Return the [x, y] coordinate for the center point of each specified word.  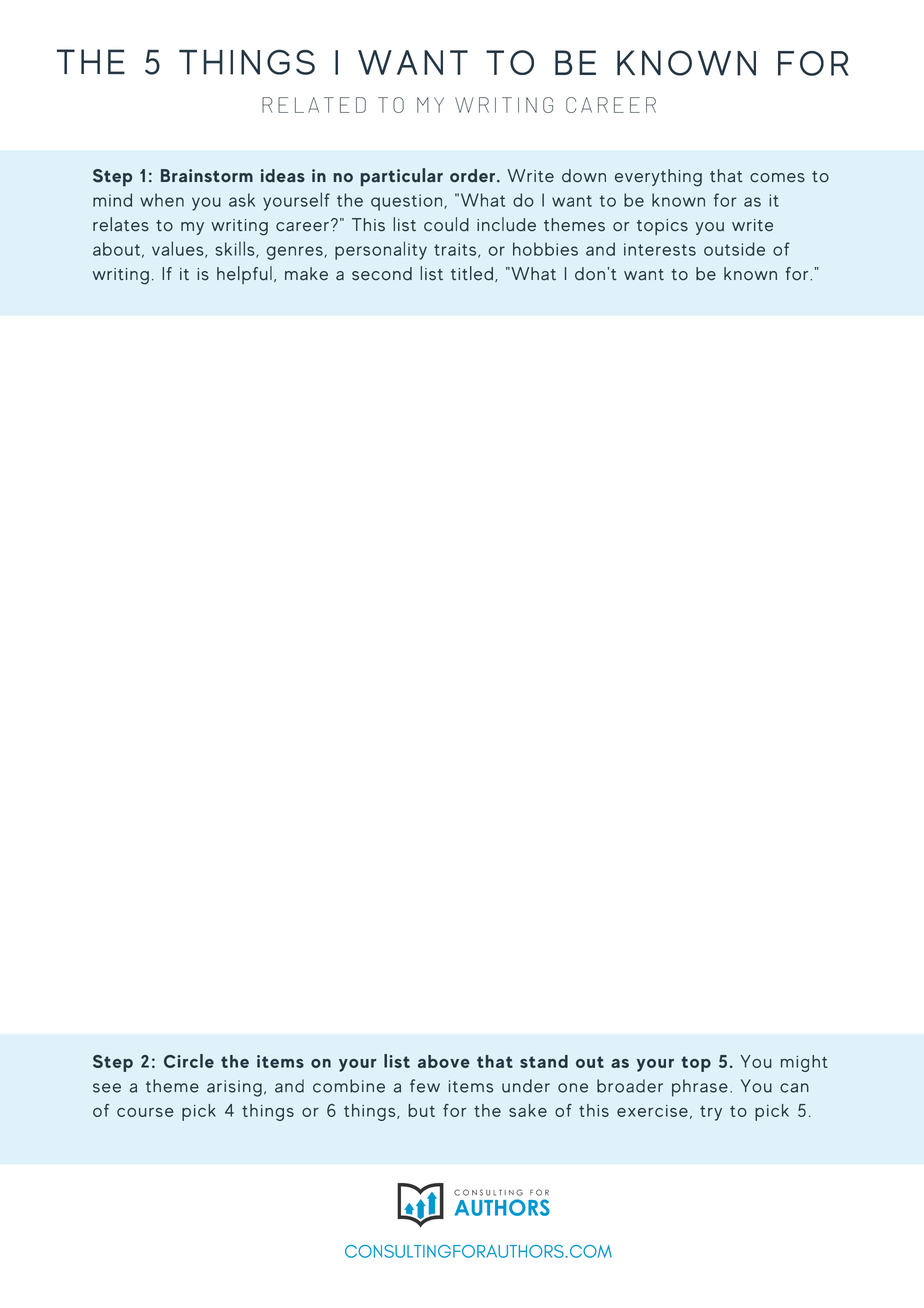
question [408, 202]
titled [472, 273]
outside [734, 249]
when [162, 200]
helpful [244, 275]
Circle [189, 1061]
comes [777, 178]
